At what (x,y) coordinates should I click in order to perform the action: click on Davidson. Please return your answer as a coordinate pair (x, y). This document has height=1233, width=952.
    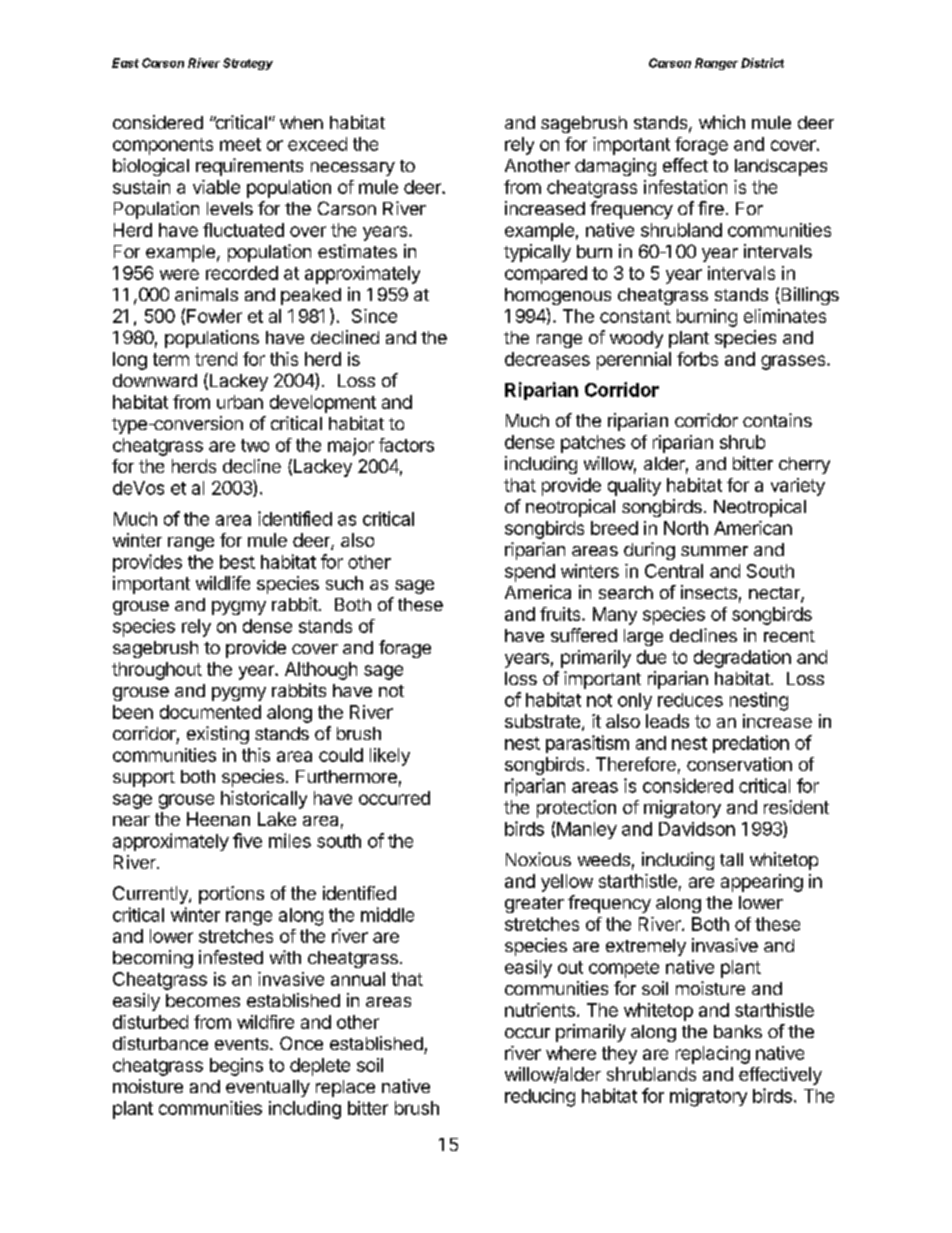
    Looking at the image, I should click on (697, 829).
